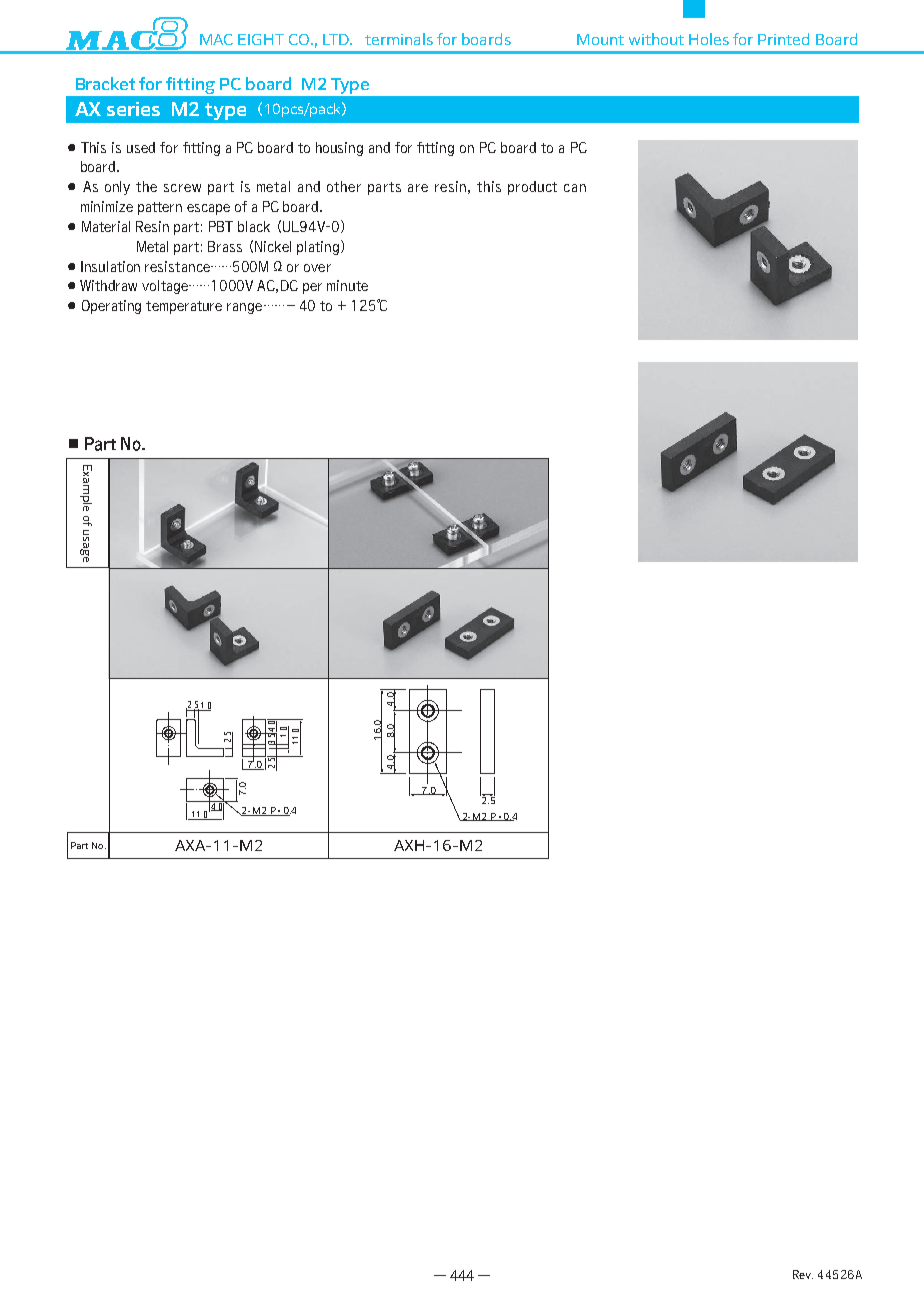 The image size is (924, 1308). Describe the element at coordinates (244, 308) in the screenshot. I see `range` at that location.
